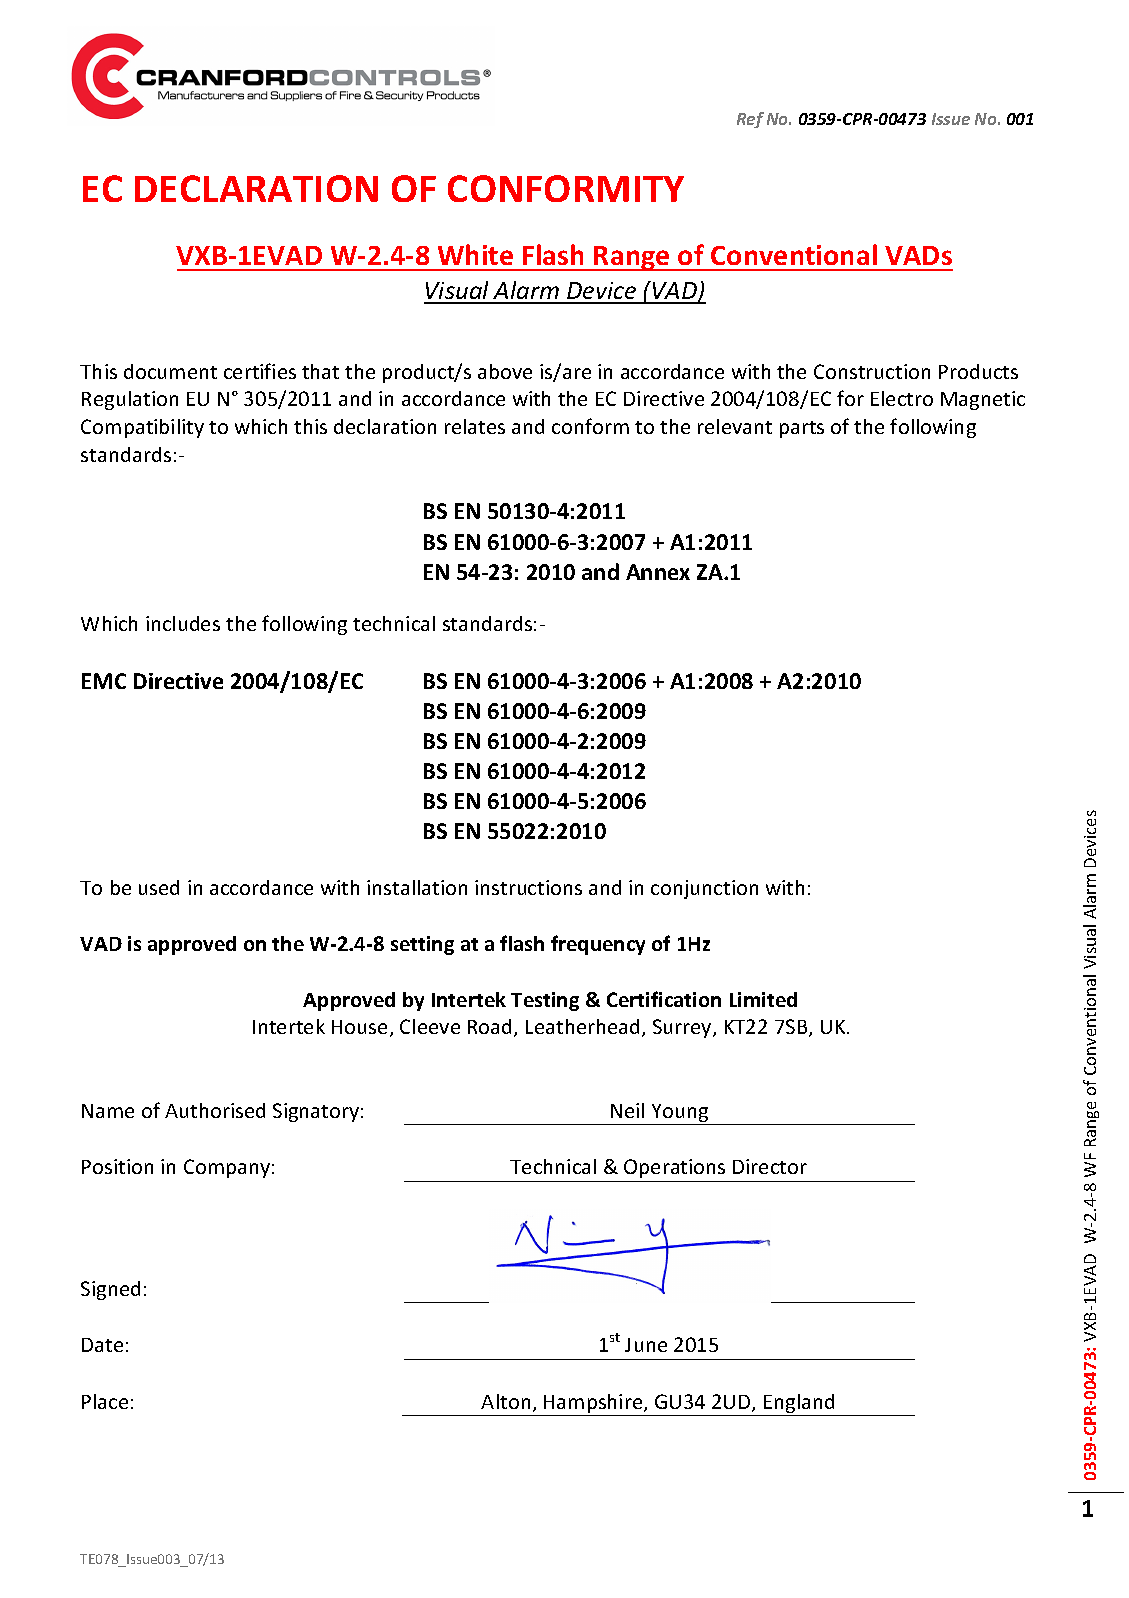 The height and width of the screenshot is (1598, 1129). What do you see at coordinates (183, 623) in the screenshot?
I see `includes` at bounding box center [183, 623].
